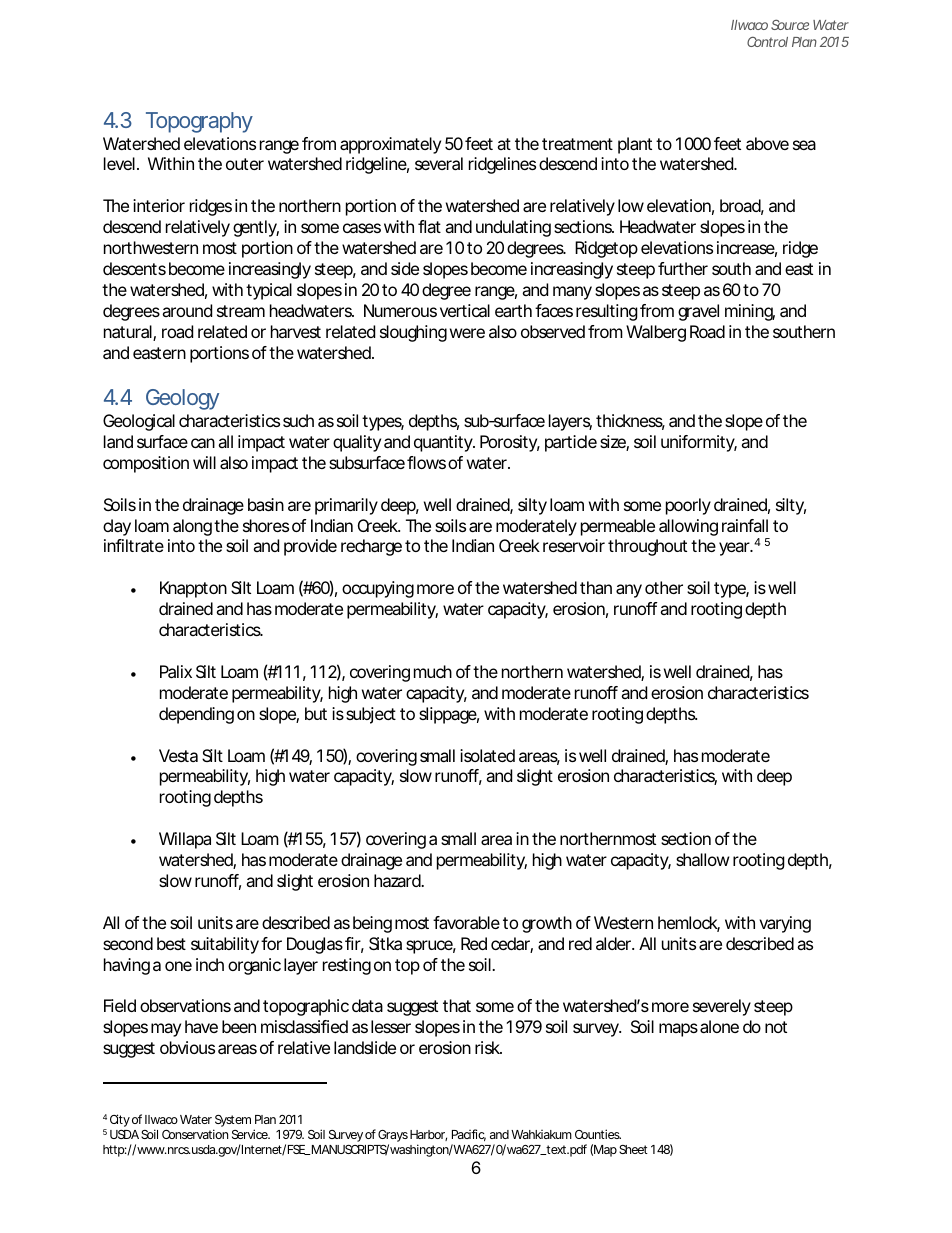 Image resolution: width=952 pixels, height=1233 pixels. Describe the element at coordinates (466, 922) in the page. I see `favorable` at that location.
